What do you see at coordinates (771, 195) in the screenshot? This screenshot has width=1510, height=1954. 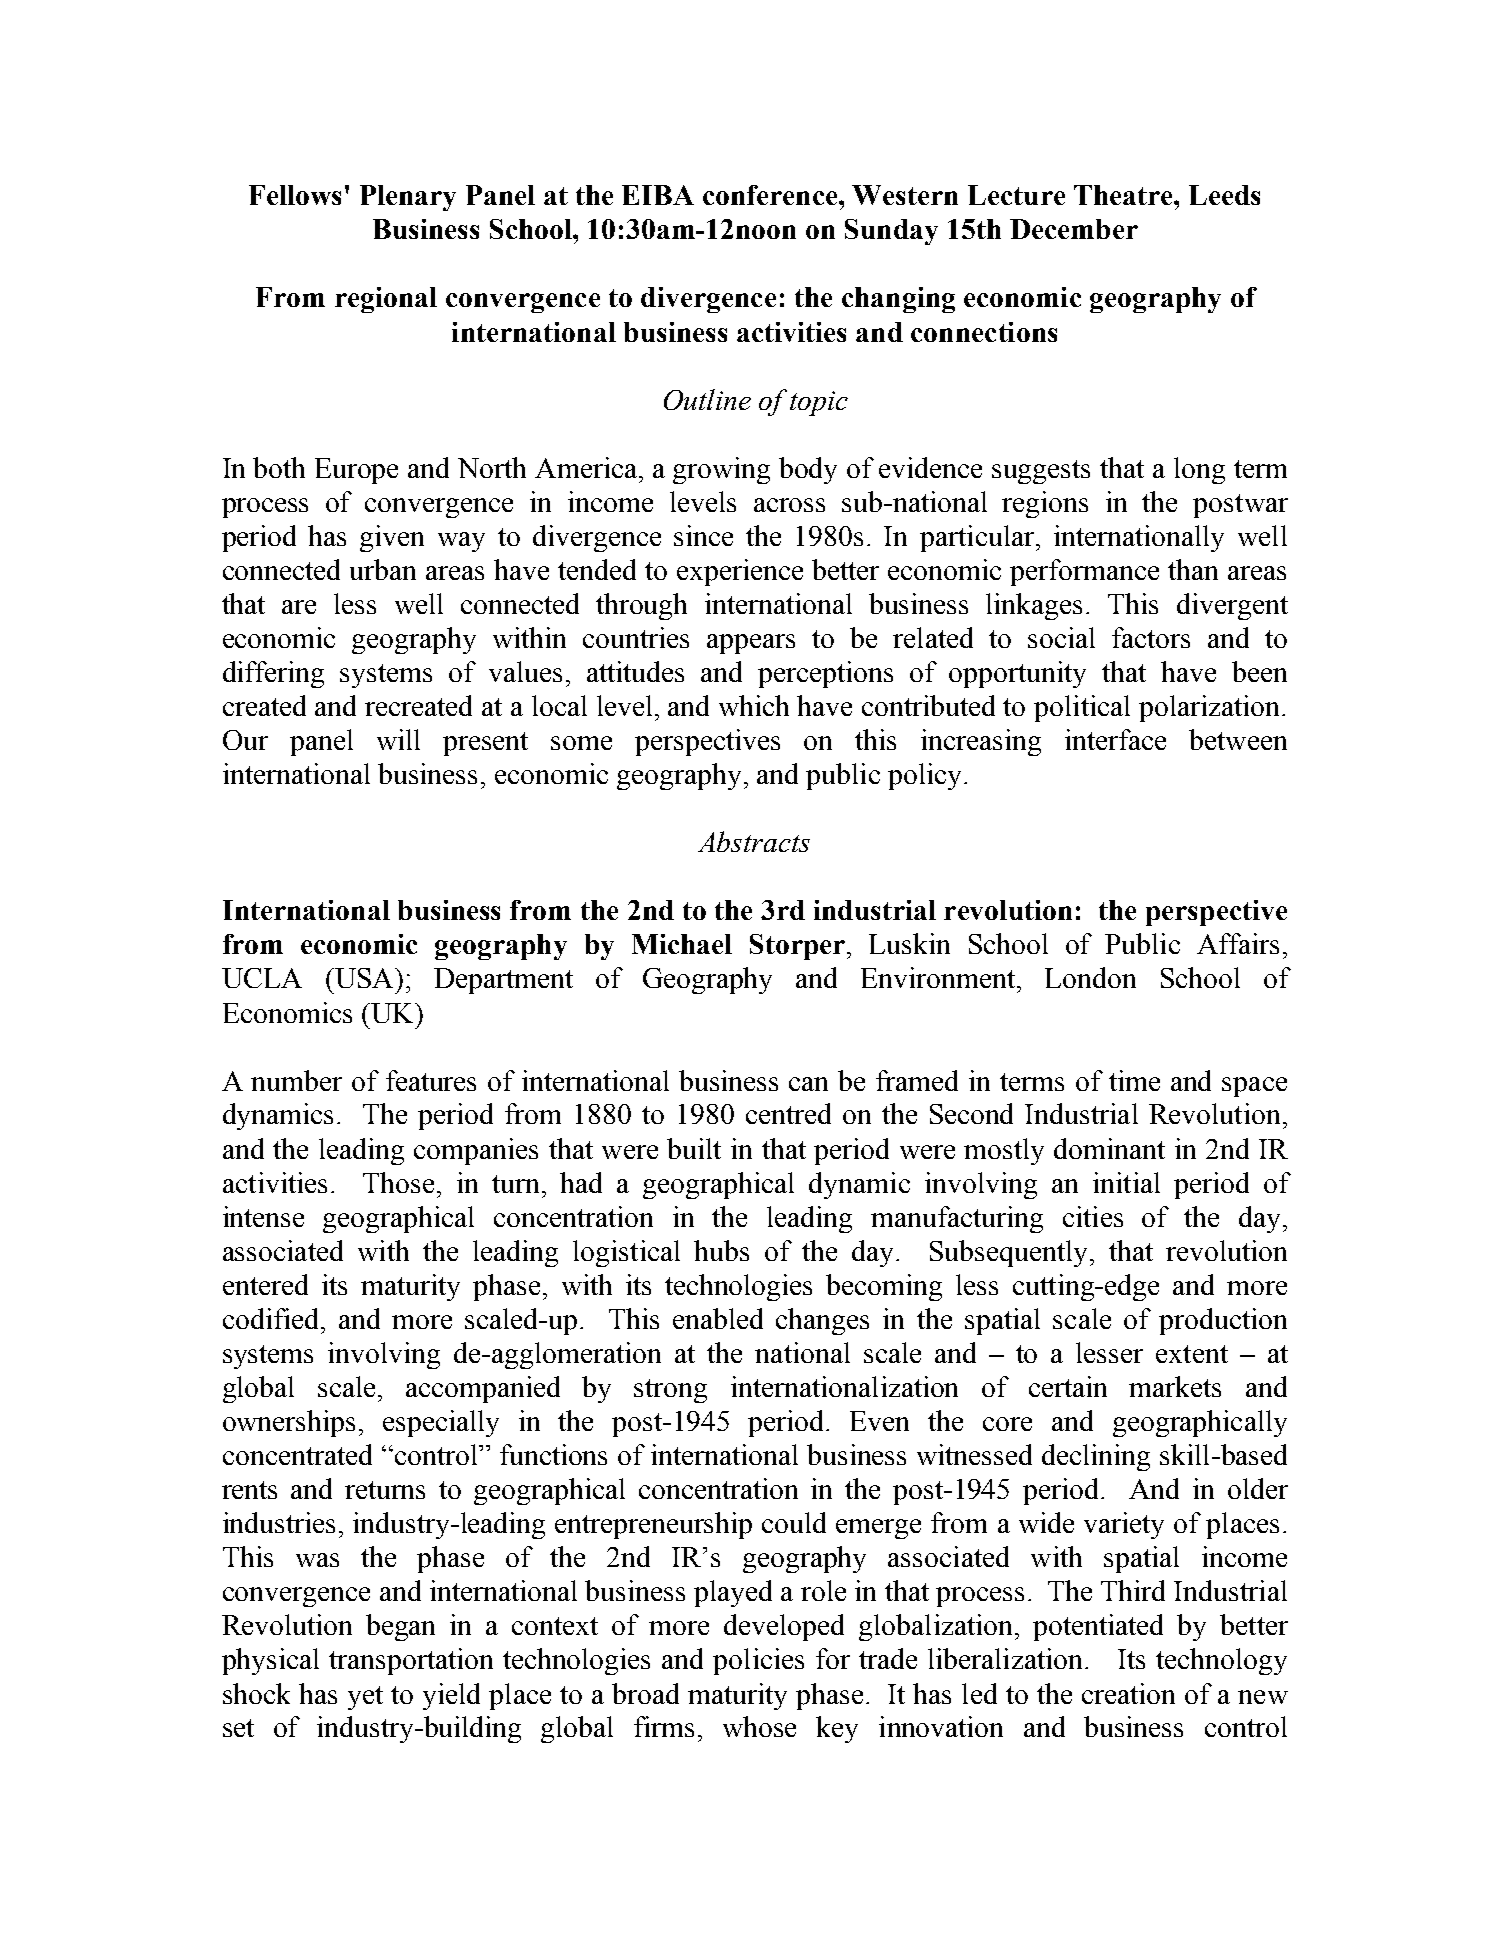 I see `conference` at bounding box center [771, 195].
